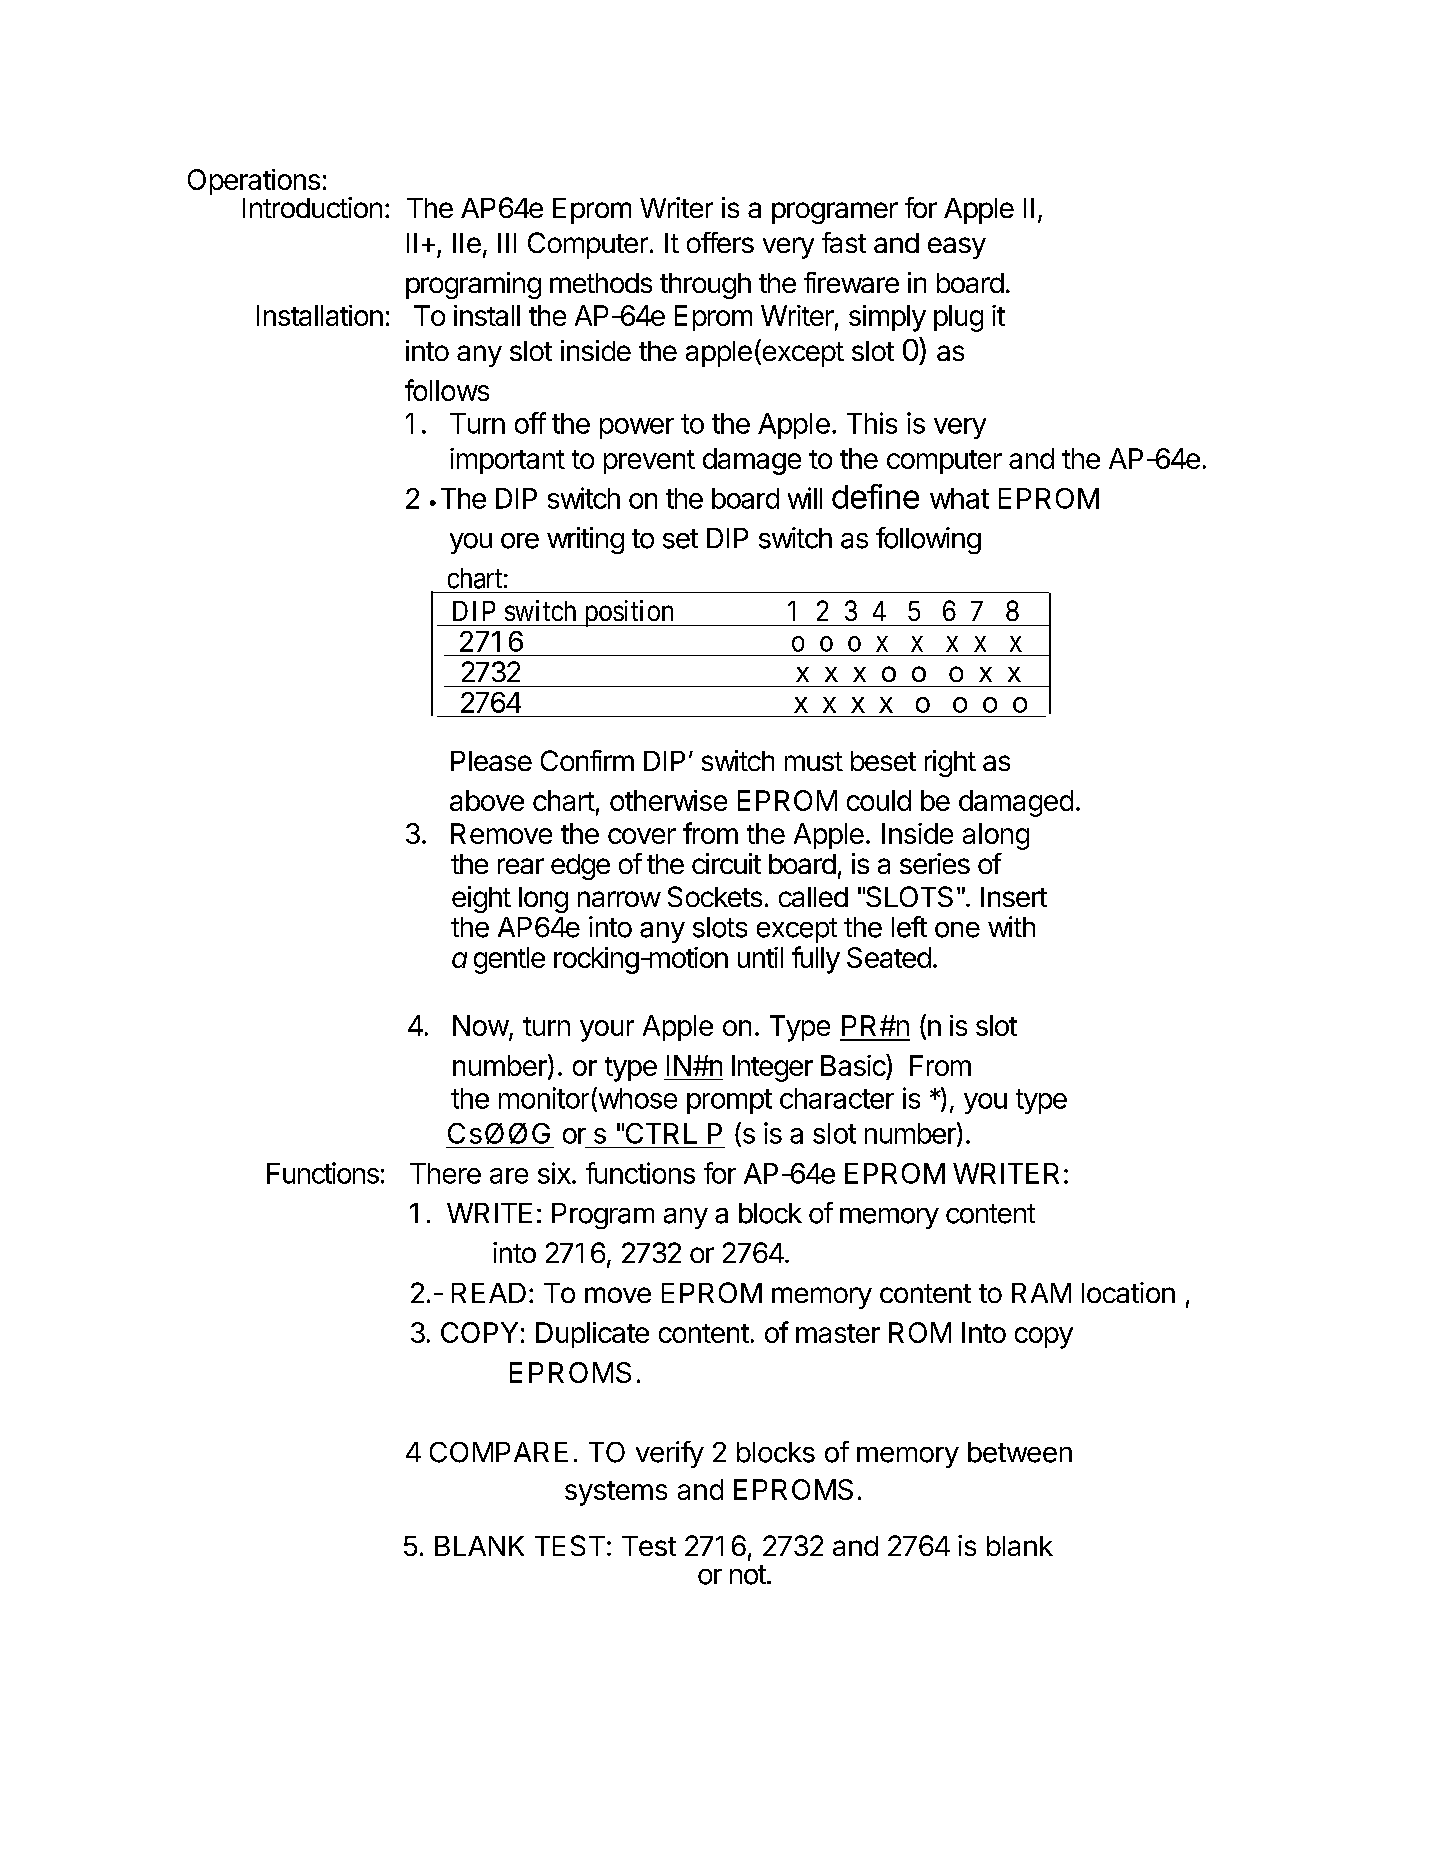 Image resolution: width=1434 pixels, height=1856 pixels. Describe the element at coordinates (720, 242) in the image. I see `offers` at that location.
